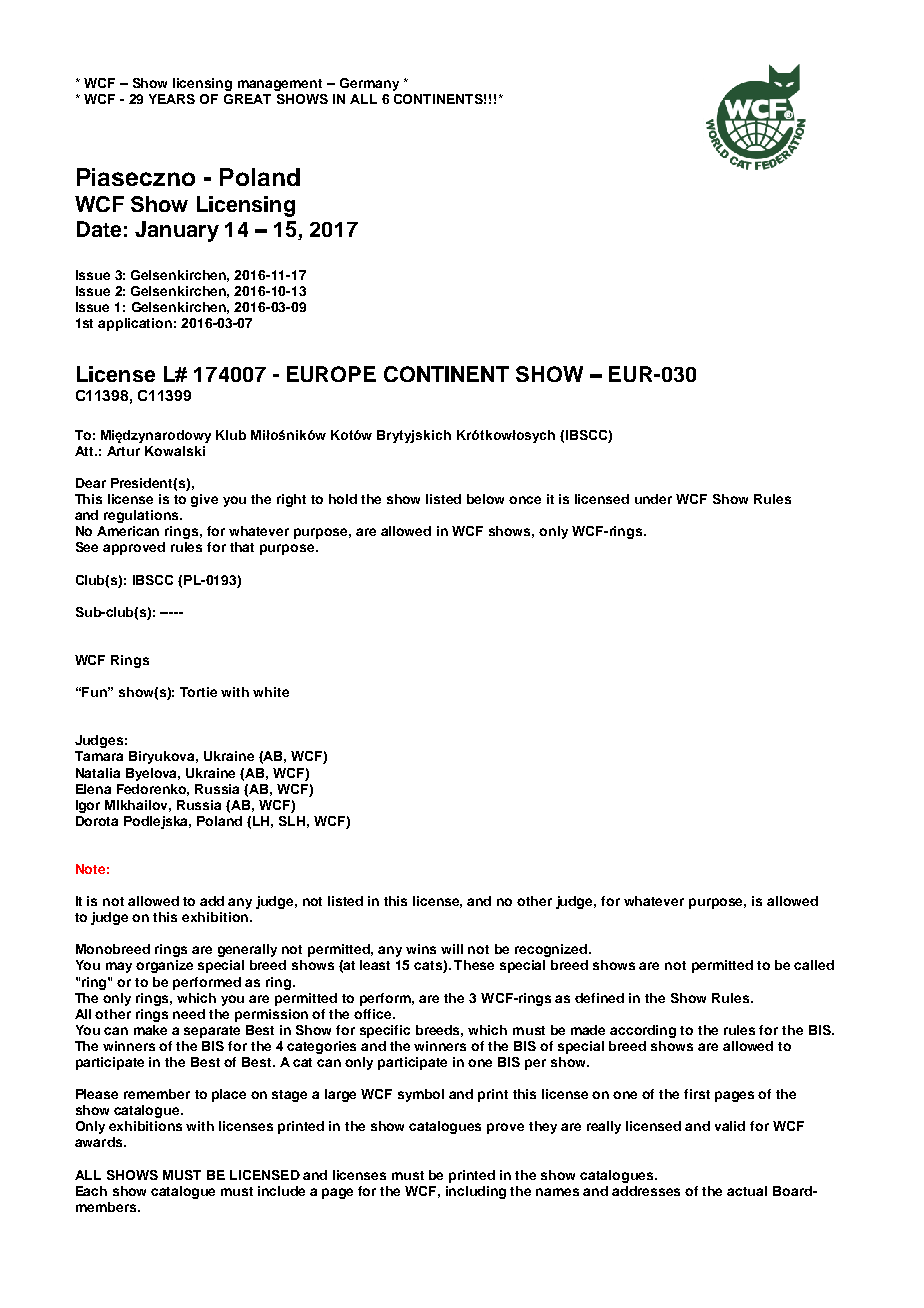  What do you see at coordinates (280, 85) in the image?
I see `management` at bounding box center [280, 85].
